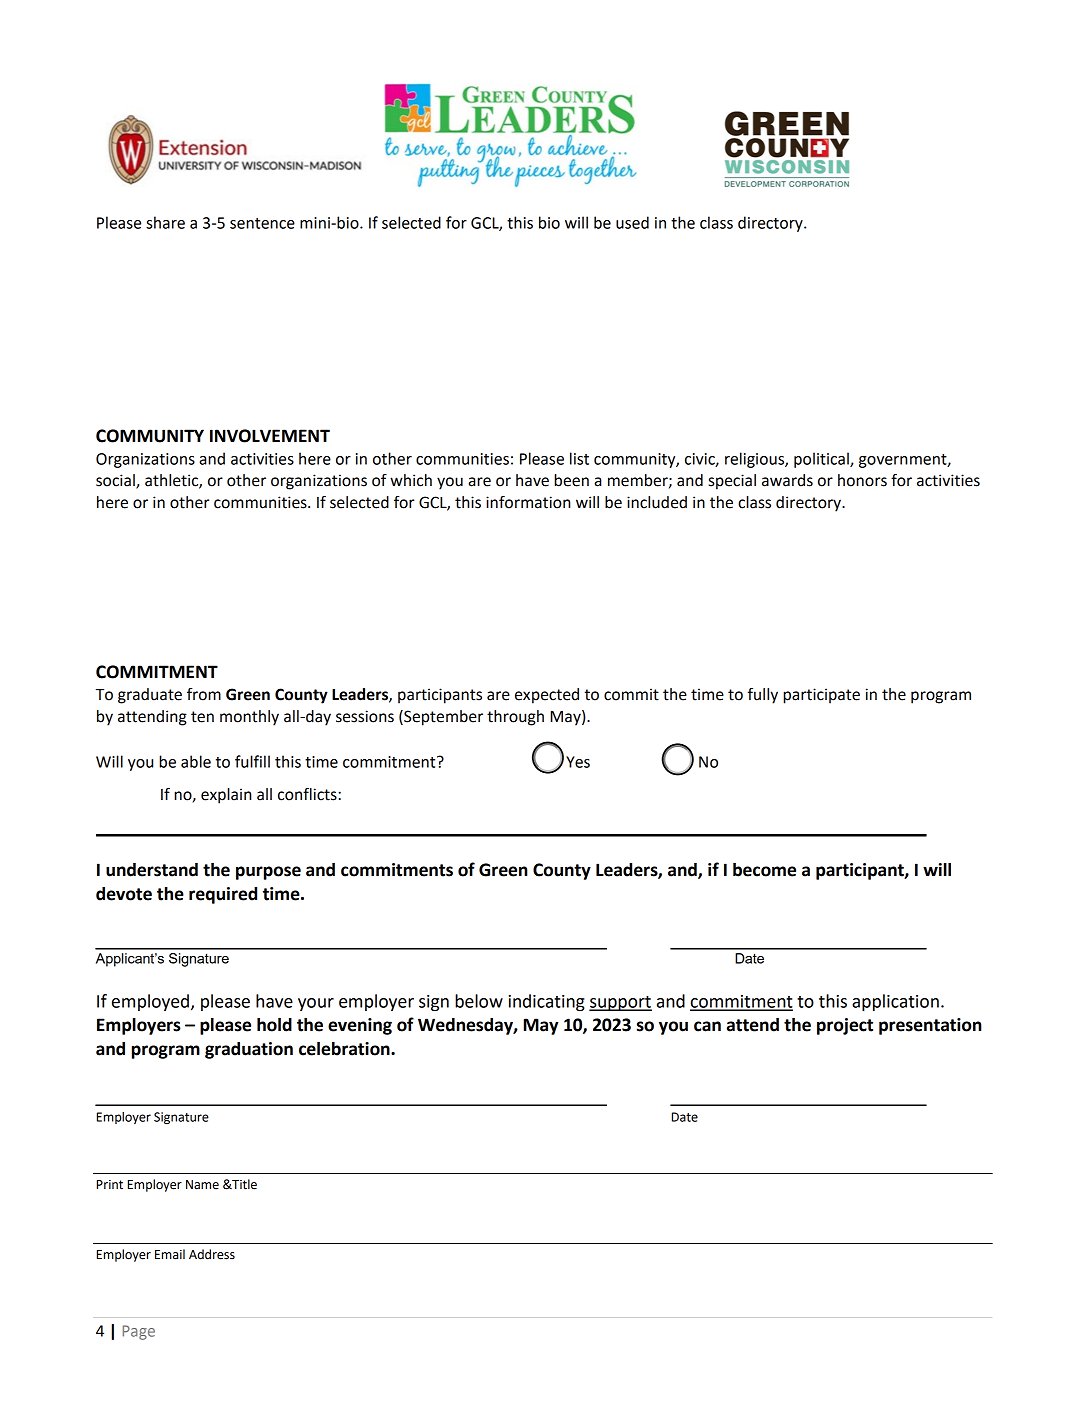 This screenshot has height=1405, width=1086. Describe the element at coordinates (547, 1002) in the screenshot. I see `indicating` at that location.
